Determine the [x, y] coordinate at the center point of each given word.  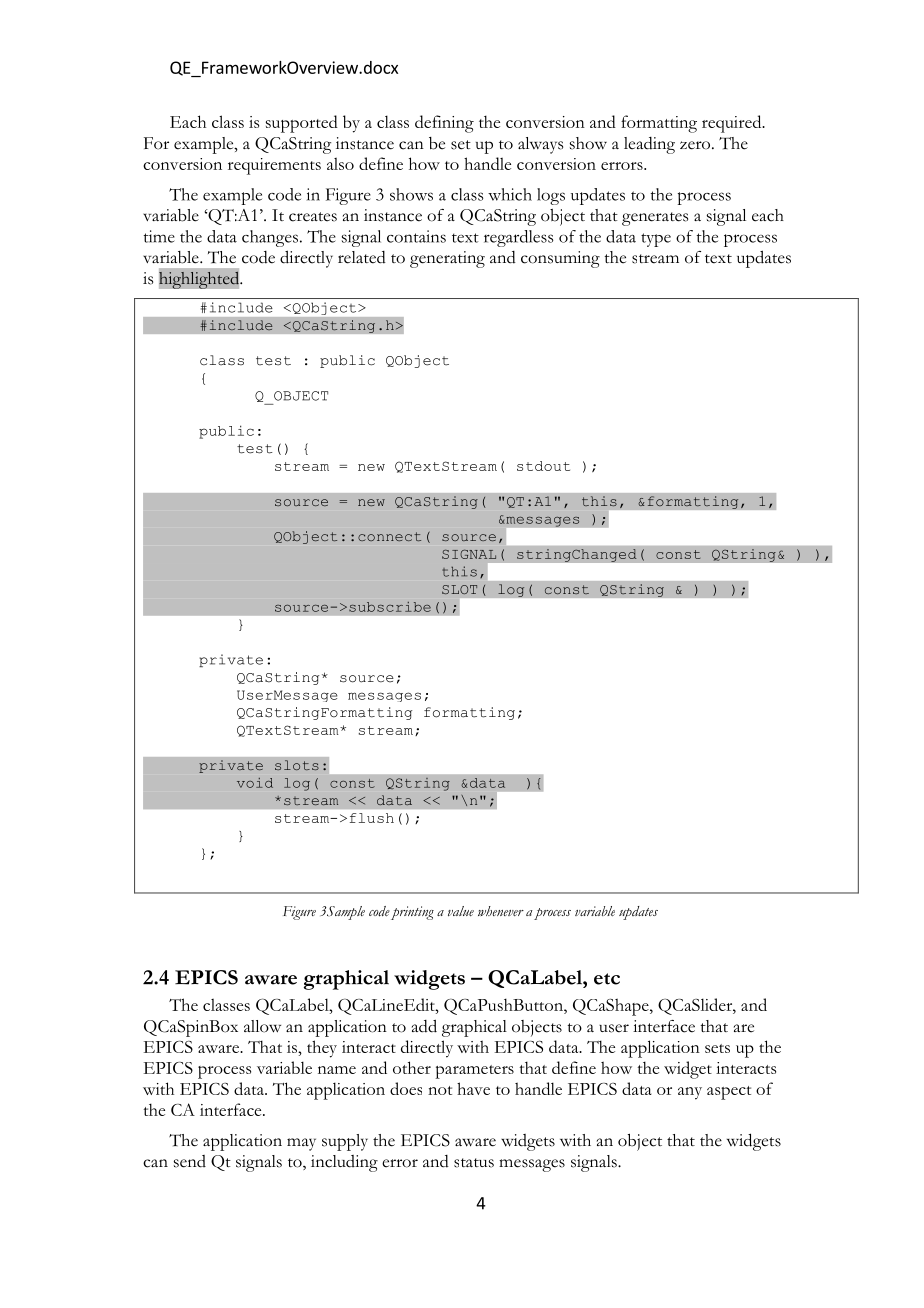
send [190, 1161]
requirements [274, 166]
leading [649, 145]
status [474, 1163]
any [690, 1093]
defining [444, 124]
